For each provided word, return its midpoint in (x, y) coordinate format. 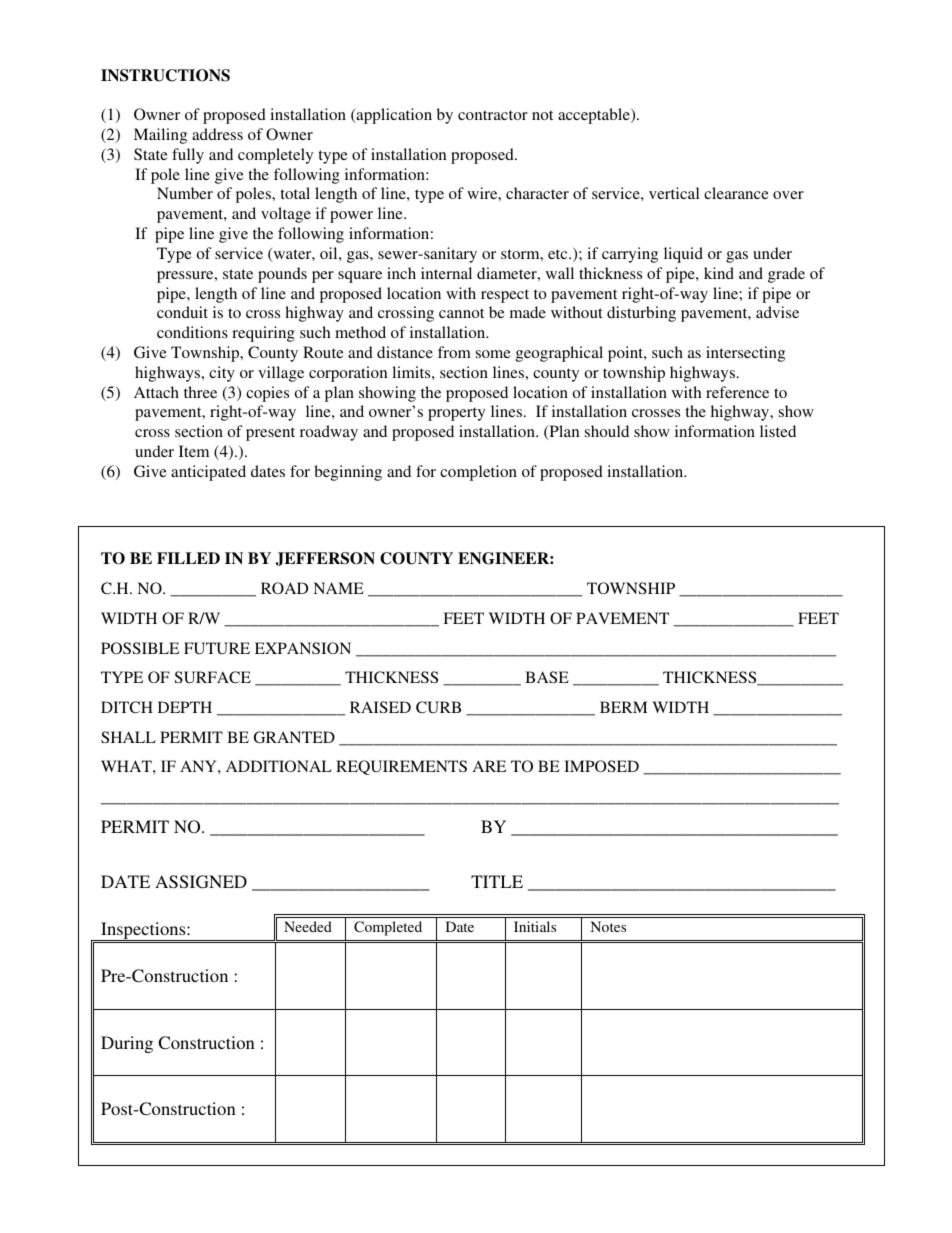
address (217, 134)
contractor (493, 115)
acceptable (595, 116)
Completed (388, 928)
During (127, 1044)
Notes (608, 926)
